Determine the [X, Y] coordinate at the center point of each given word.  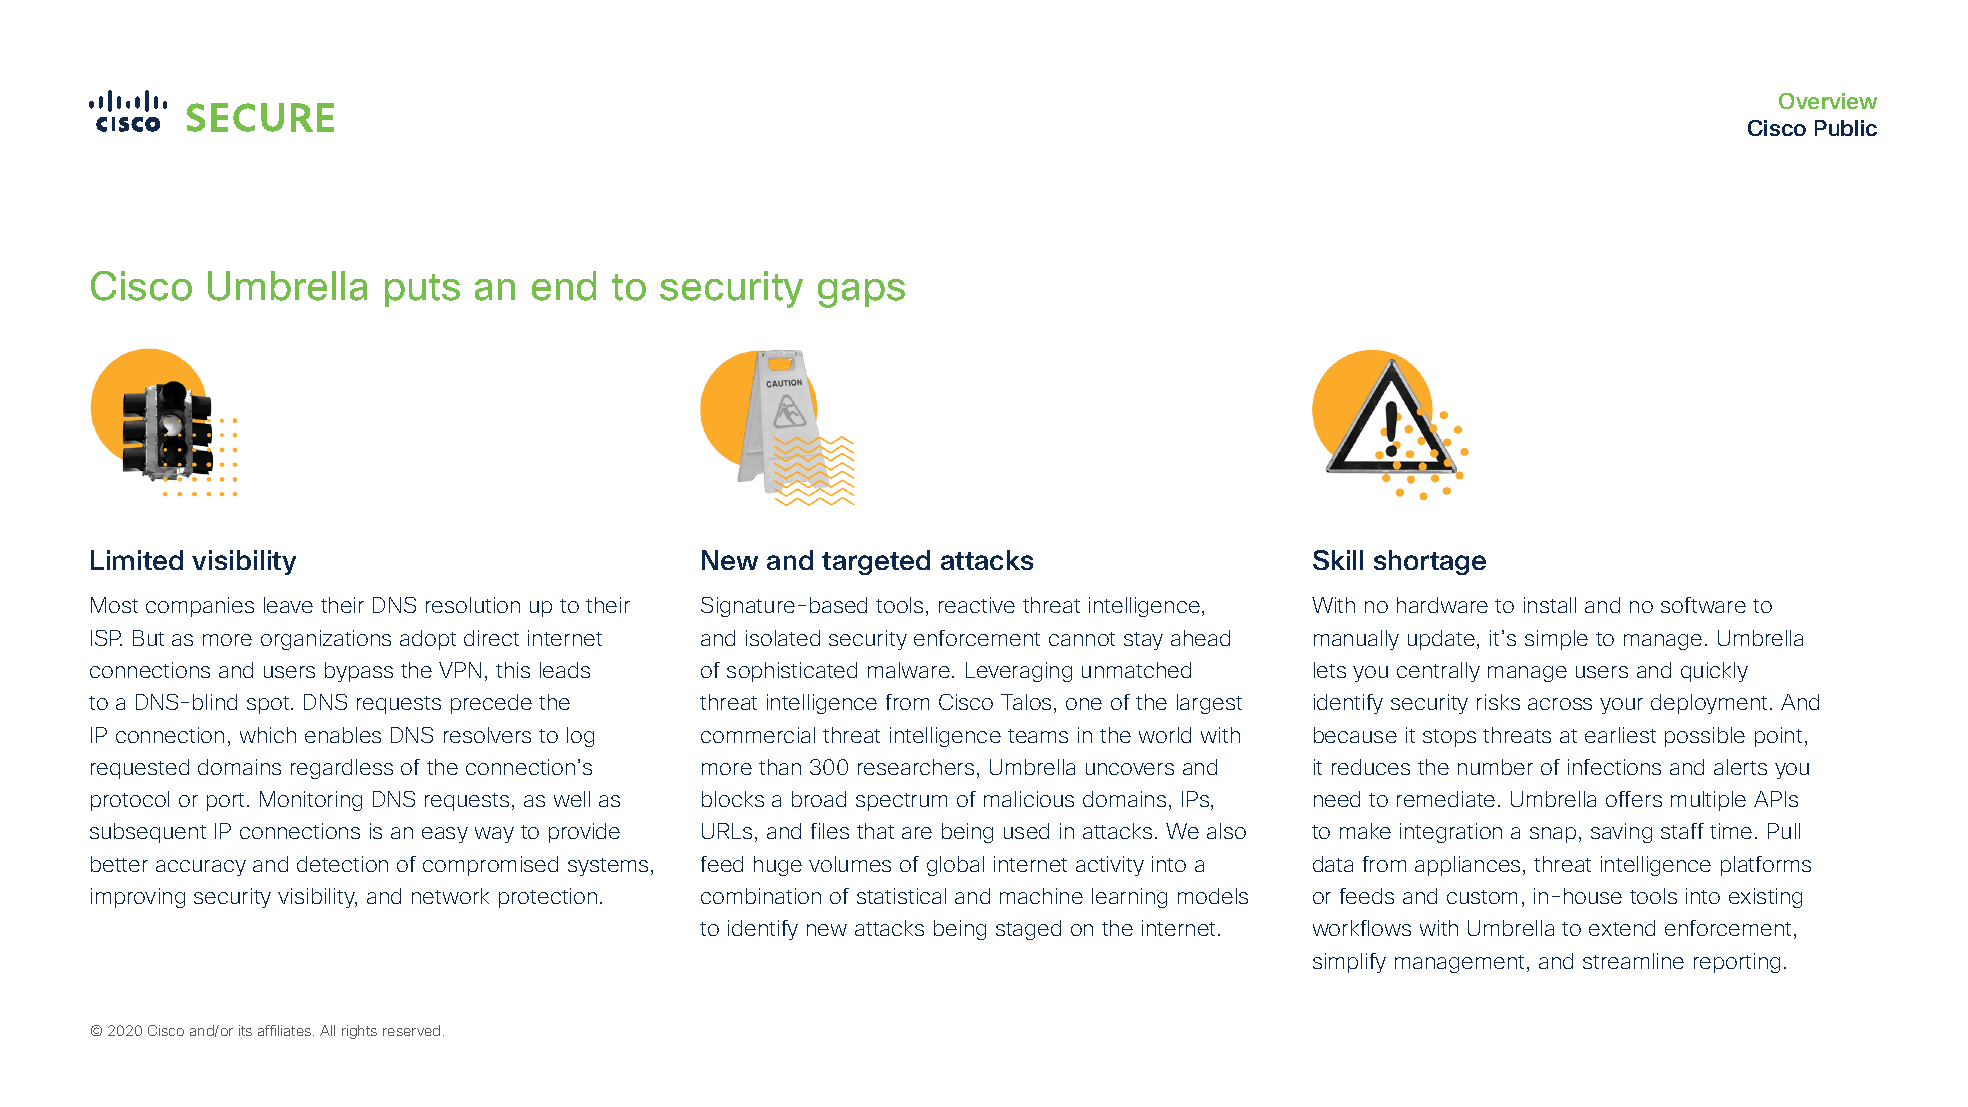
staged [1028, 930]
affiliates [286, 1030]
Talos [1026, 702]
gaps [861, 293]
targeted [876, 562]
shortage [1430, 562]
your [1621, 706]
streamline [1633, 961]
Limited [137, 560]
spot [269, 705]
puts [422, 290]
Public [1846, 128]
